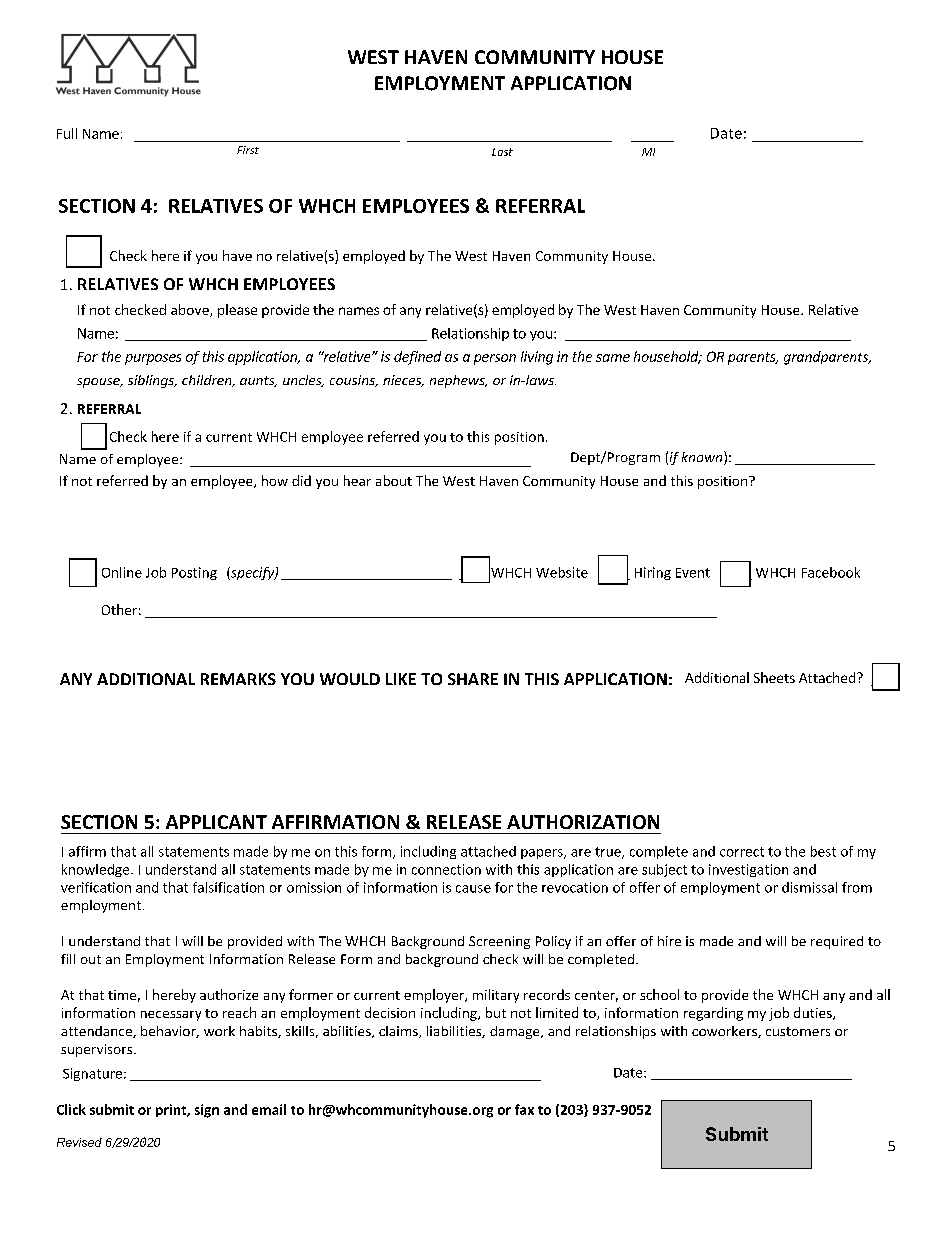 The height and width of the screenshot is (1233, 952). I want to click on REMARKS, so click(238, 679).
